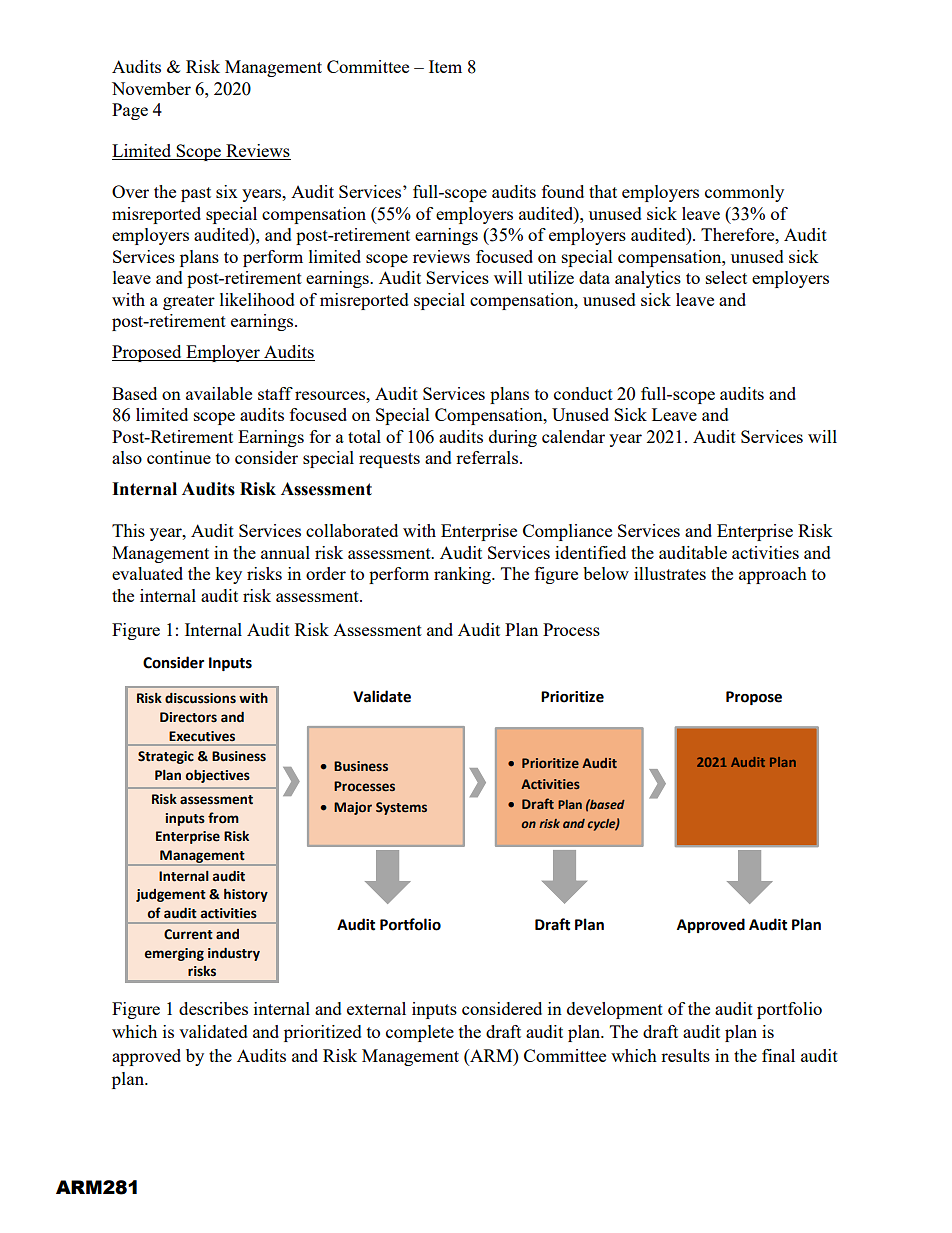 The height and width of the screenshot is (1233, 952). Describe the element at coordinates (445, 66) in the screenshot. I see `Item` at that location.
